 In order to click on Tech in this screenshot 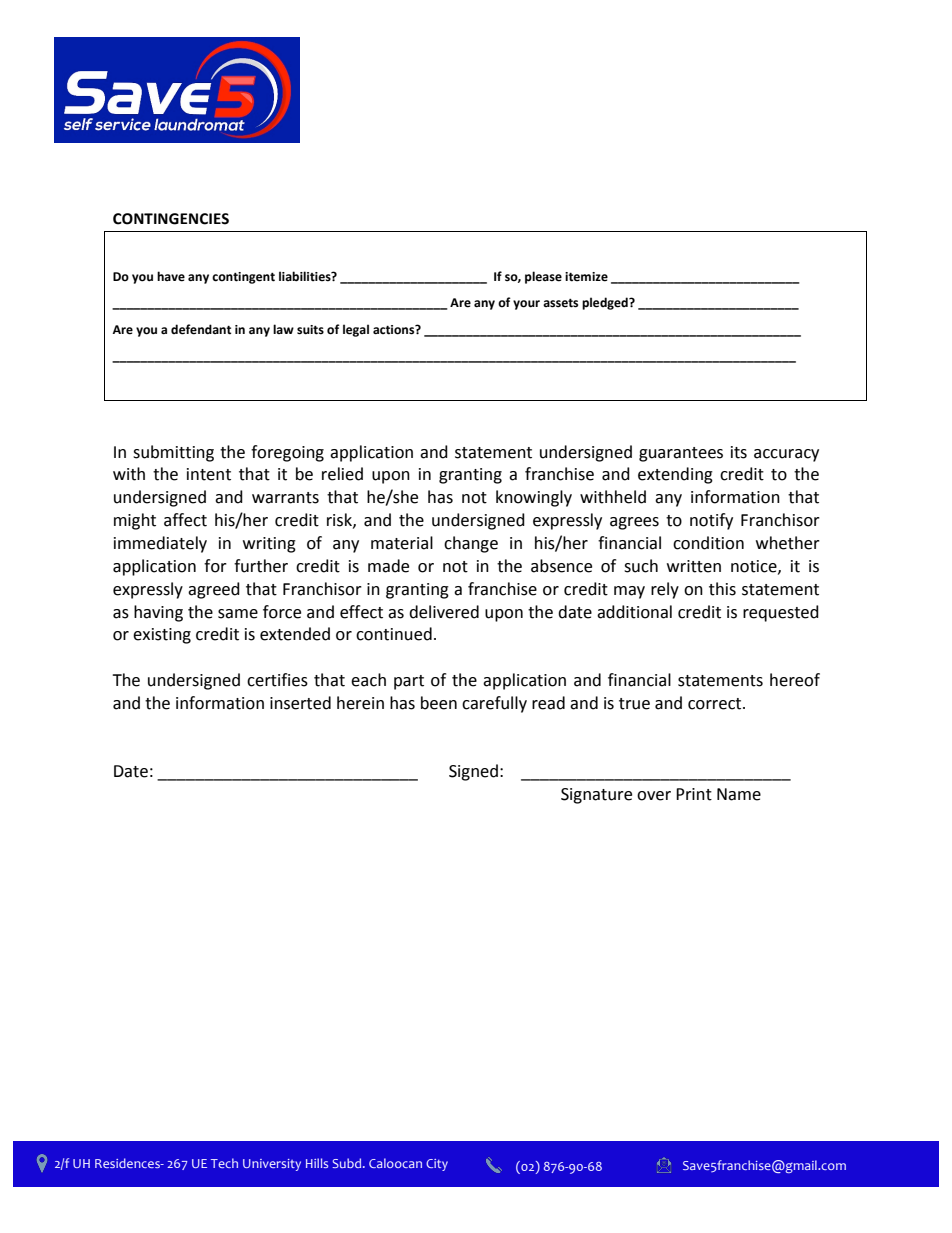, I will do `click(224, 1163)`.
